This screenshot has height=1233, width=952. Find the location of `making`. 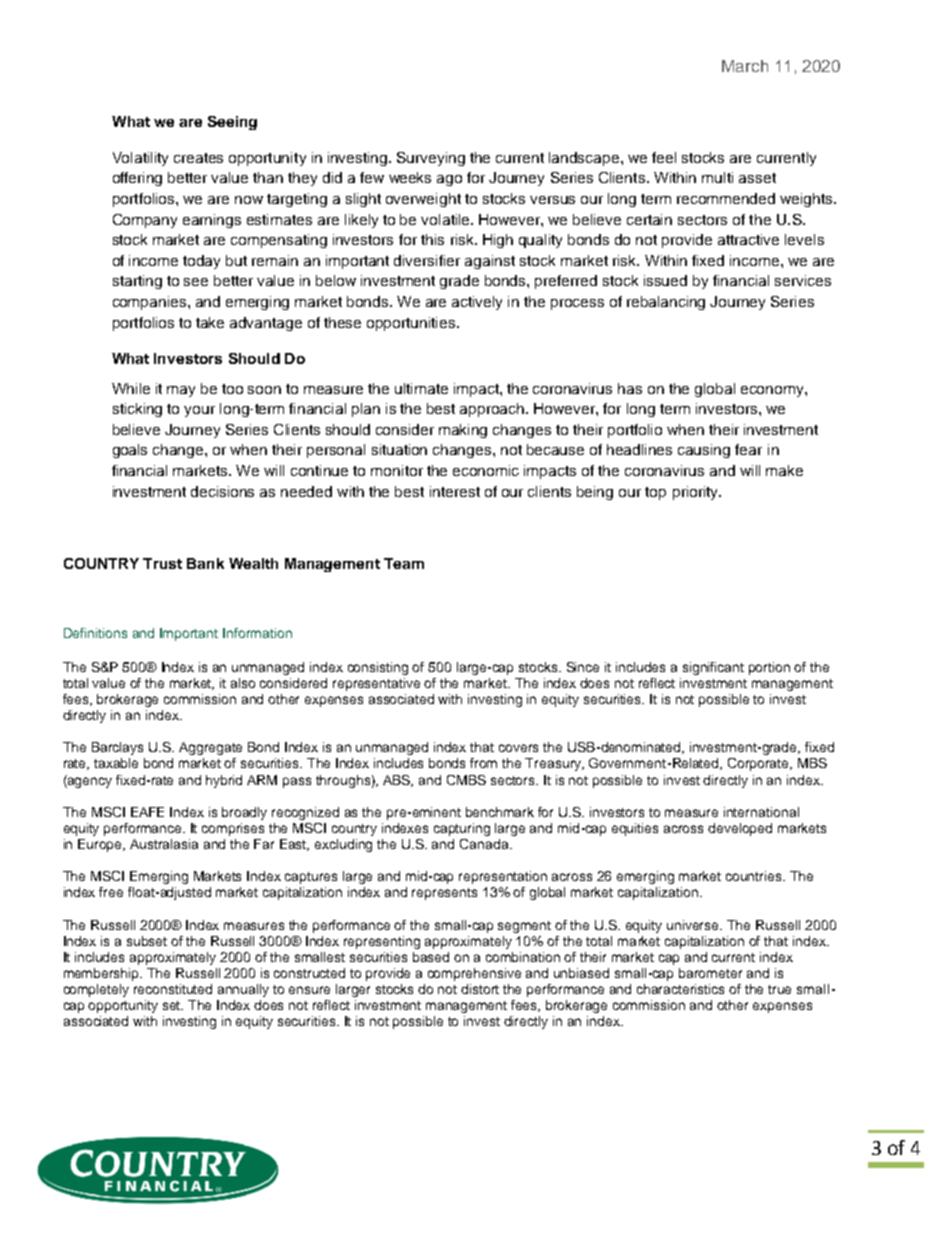

making is located at coordinates (463, 431).
